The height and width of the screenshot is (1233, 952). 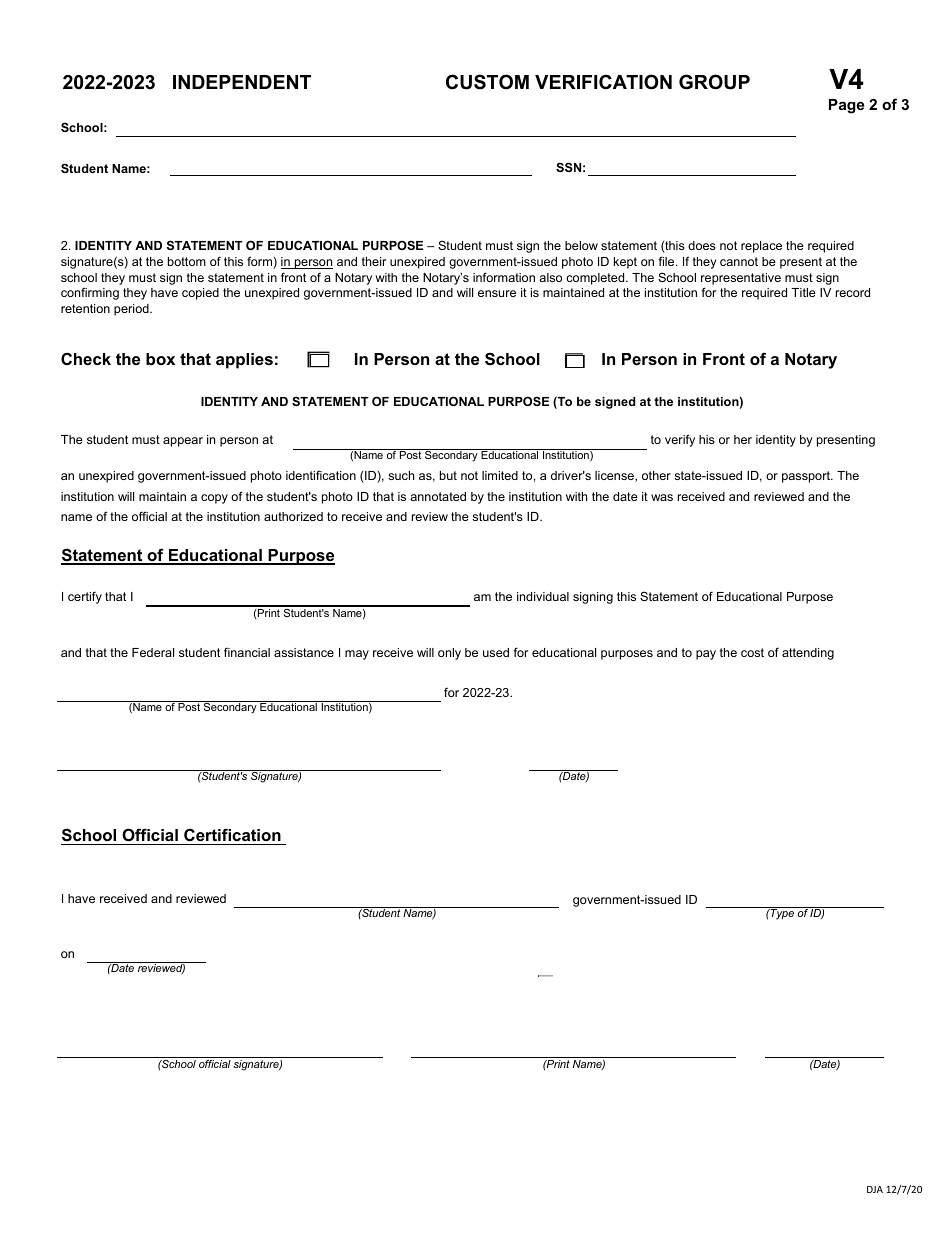 What do you see at coordinates (739, 261) in the screenshot?
I see `cannot` at bounding box center [739, 261].
